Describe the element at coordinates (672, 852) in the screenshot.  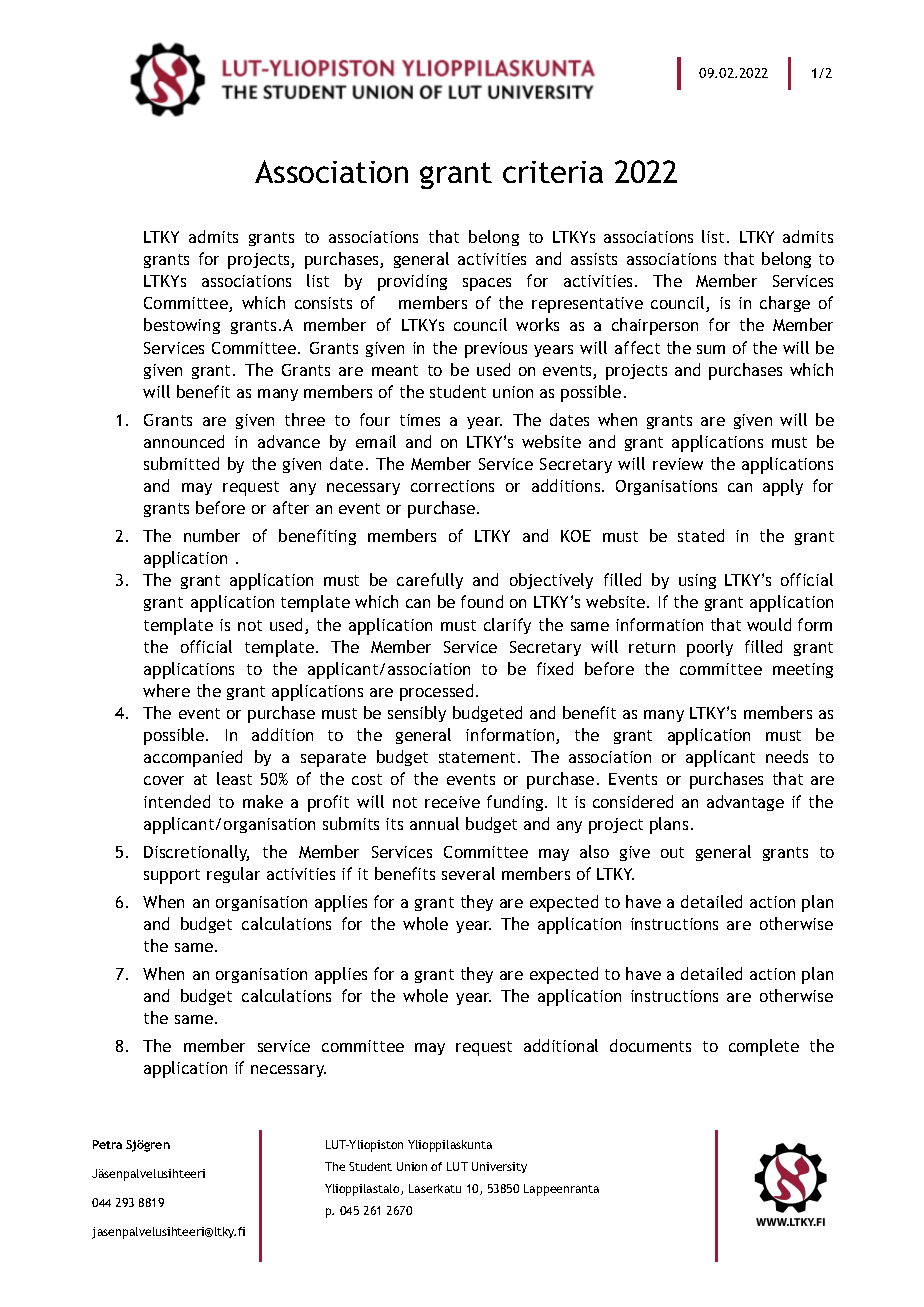
I see `out` at that location.
